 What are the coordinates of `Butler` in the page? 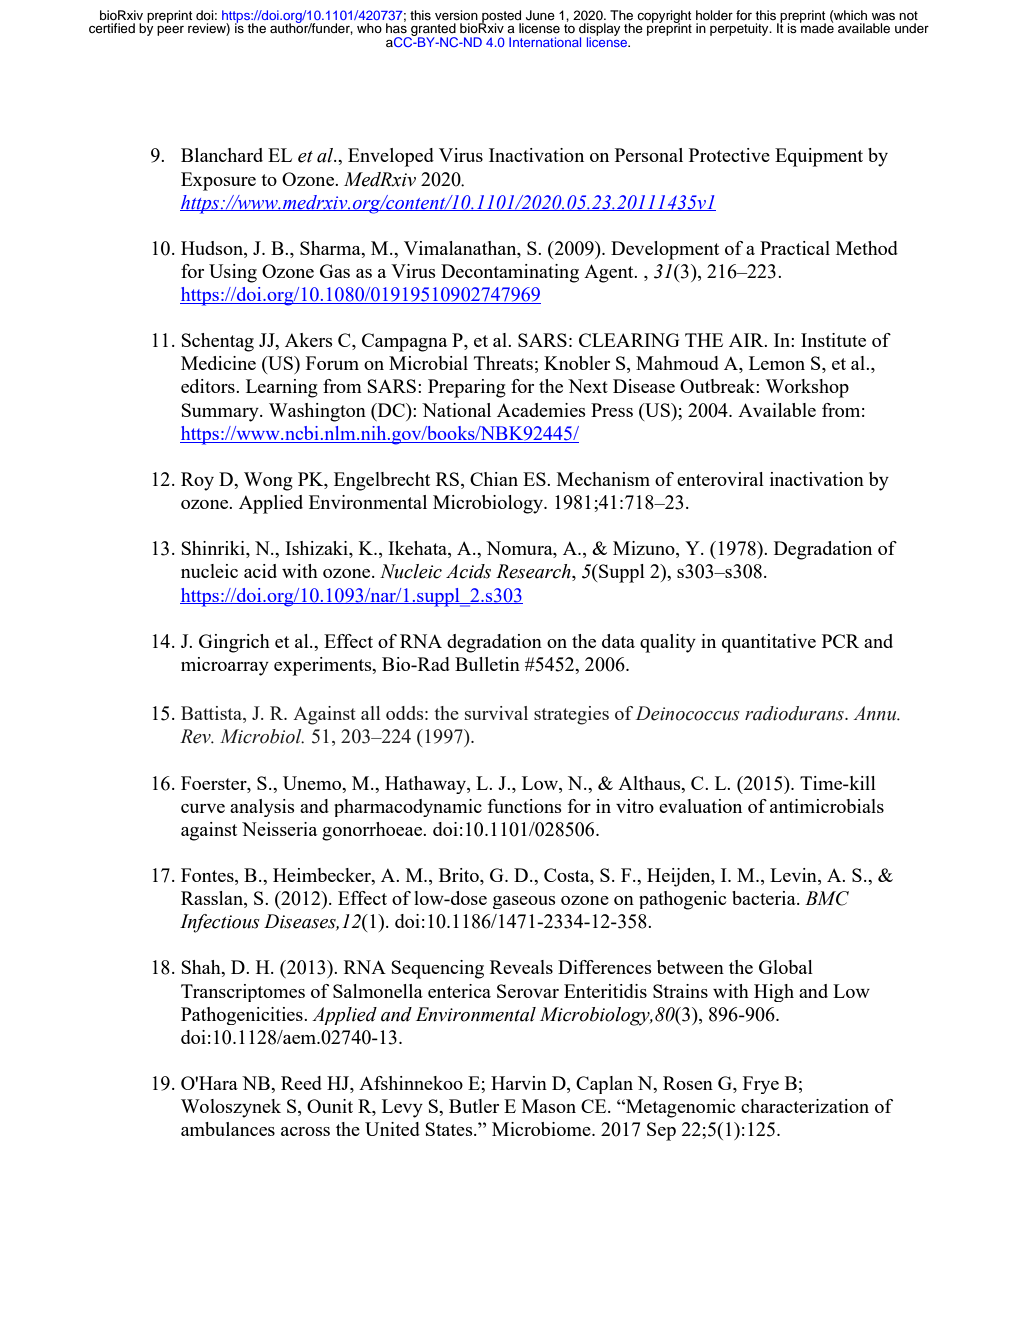 It's located at (474, 1106).
